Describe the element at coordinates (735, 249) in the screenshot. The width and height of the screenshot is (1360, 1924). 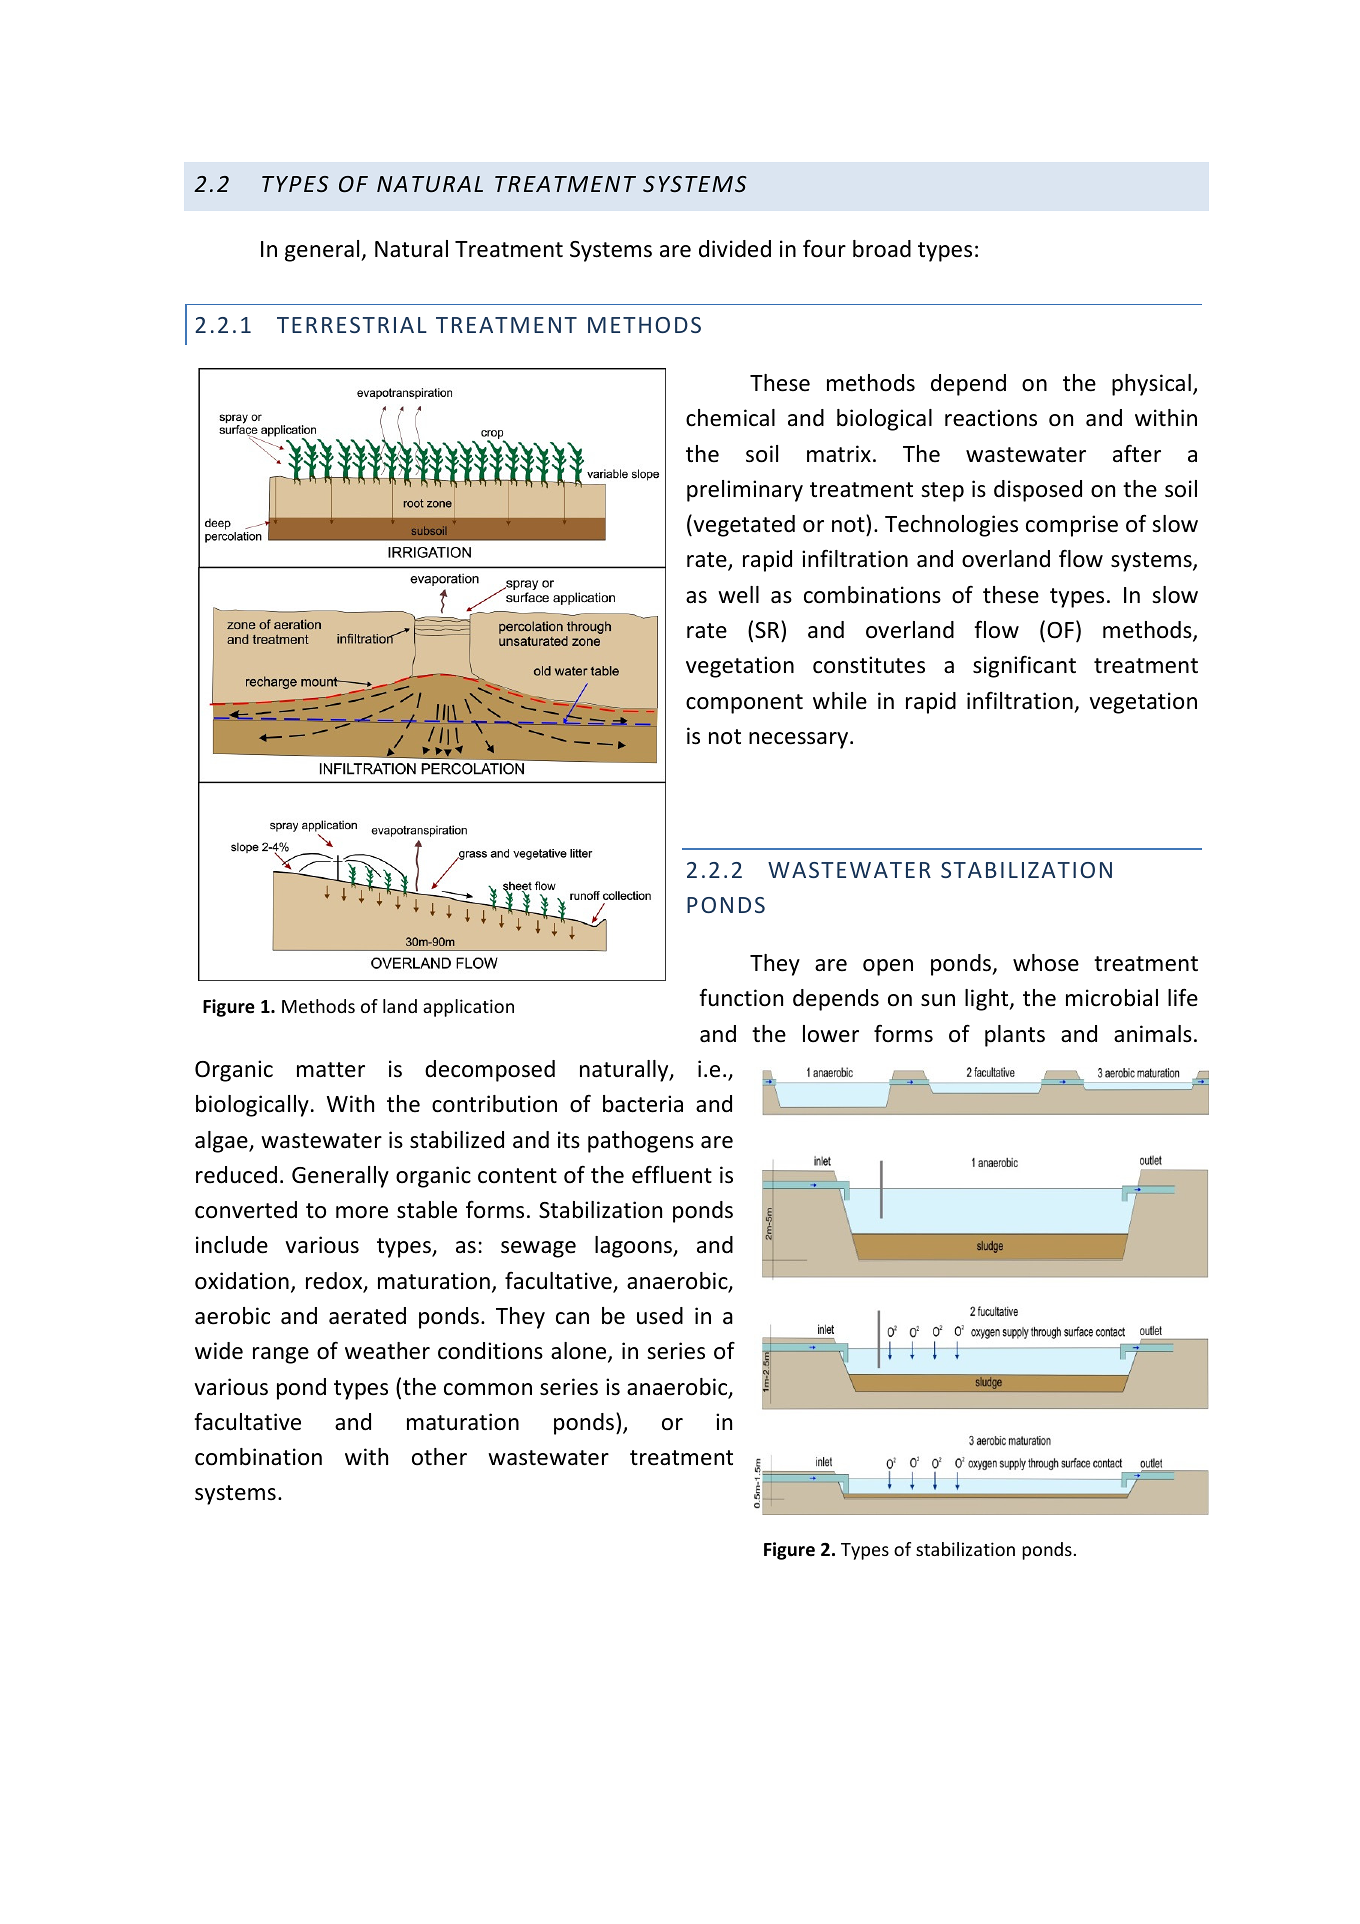
I see `divided` at that location.
